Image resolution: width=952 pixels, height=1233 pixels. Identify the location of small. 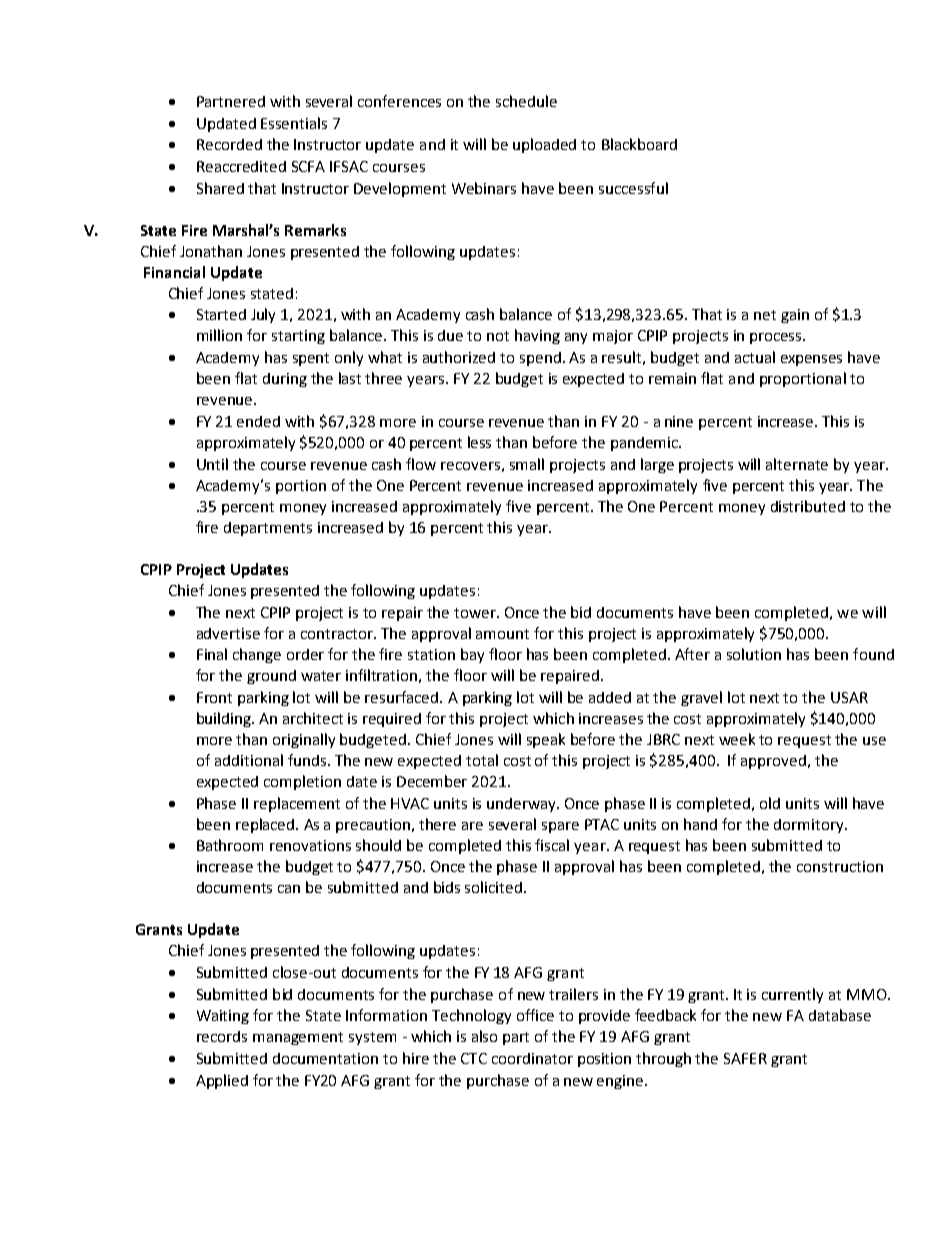
(527, 464).
